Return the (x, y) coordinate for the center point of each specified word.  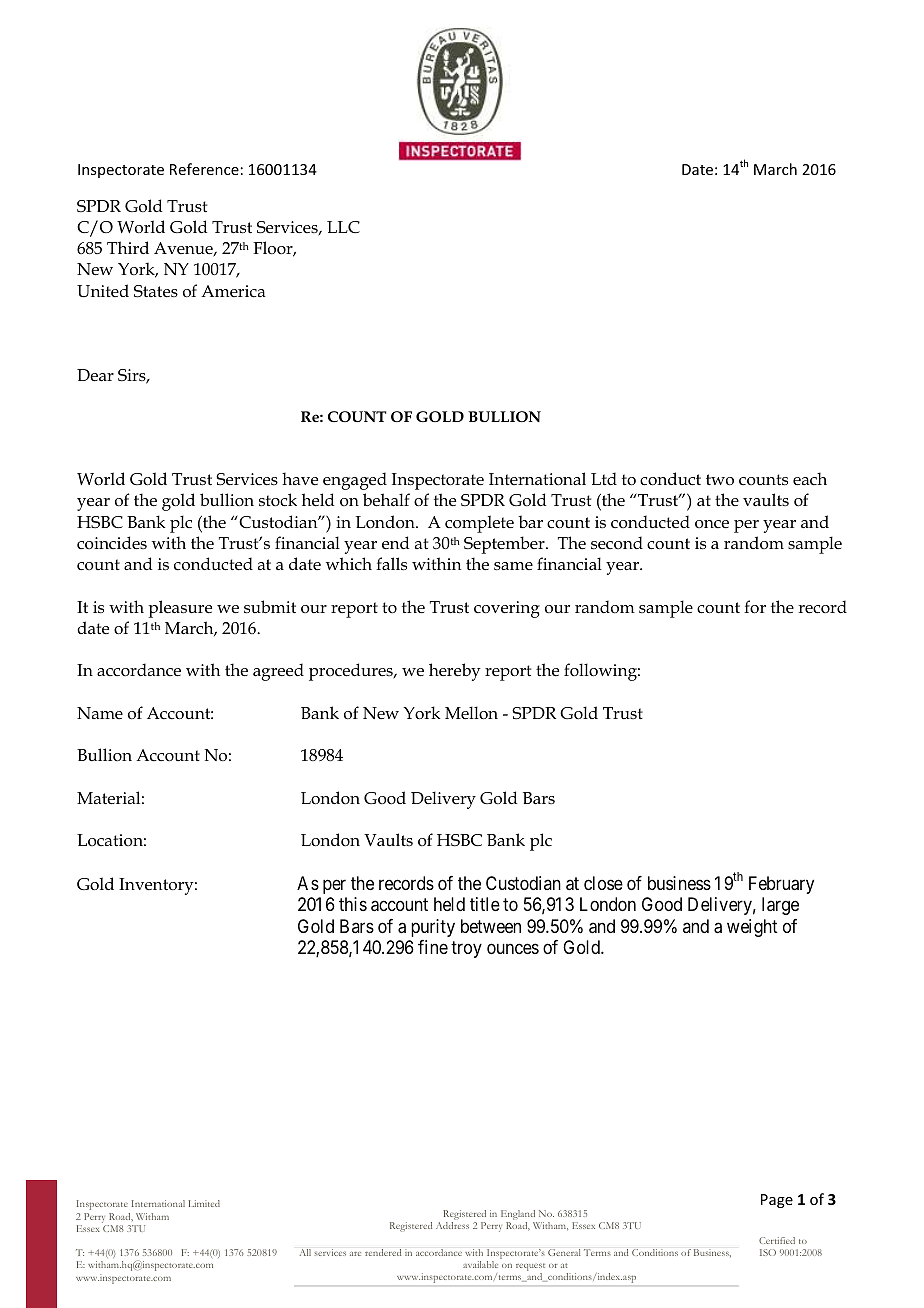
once (712, 524)
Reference (204, 169)
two (720, 480)
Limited (204, 1203)
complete (479, 524)
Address (452, 1225)
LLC (343, 227)
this (353, 904)
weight (752, 928)
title (485, 904)
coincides (112, 542)
